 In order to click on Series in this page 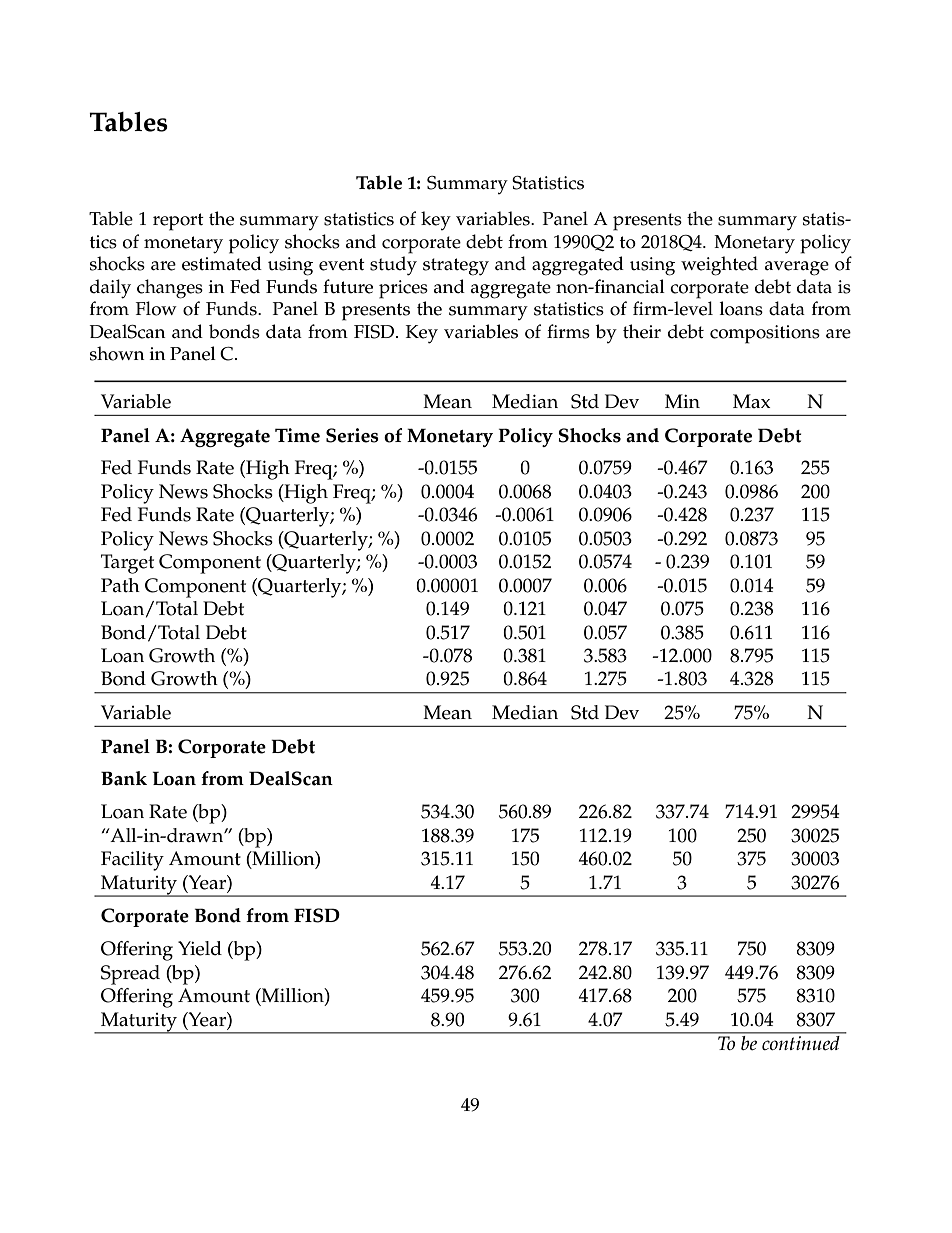, I will do `click(352, 435)`.
